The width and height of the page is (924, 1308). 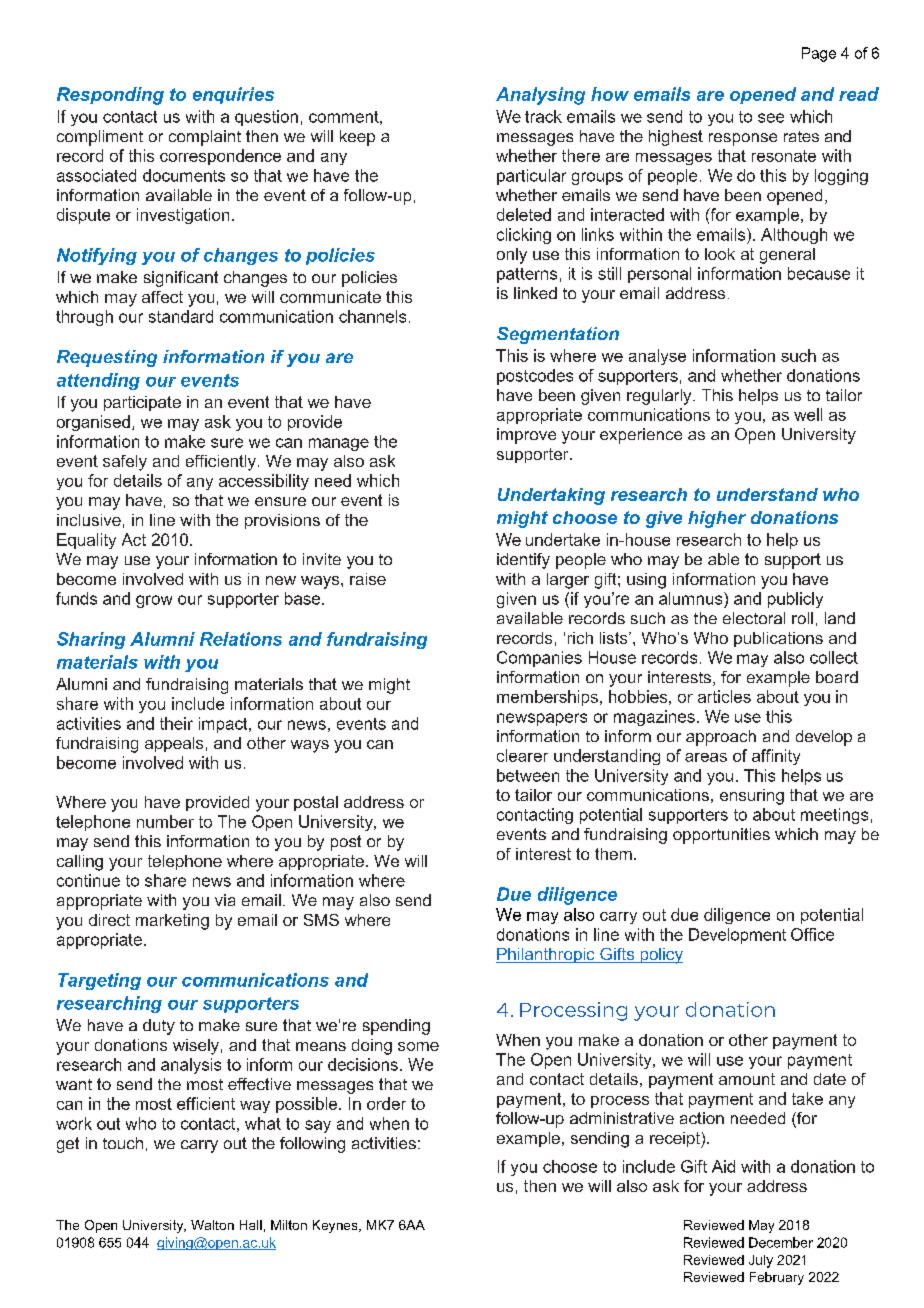 I want to click on improve, so click(x=526, y=436).
